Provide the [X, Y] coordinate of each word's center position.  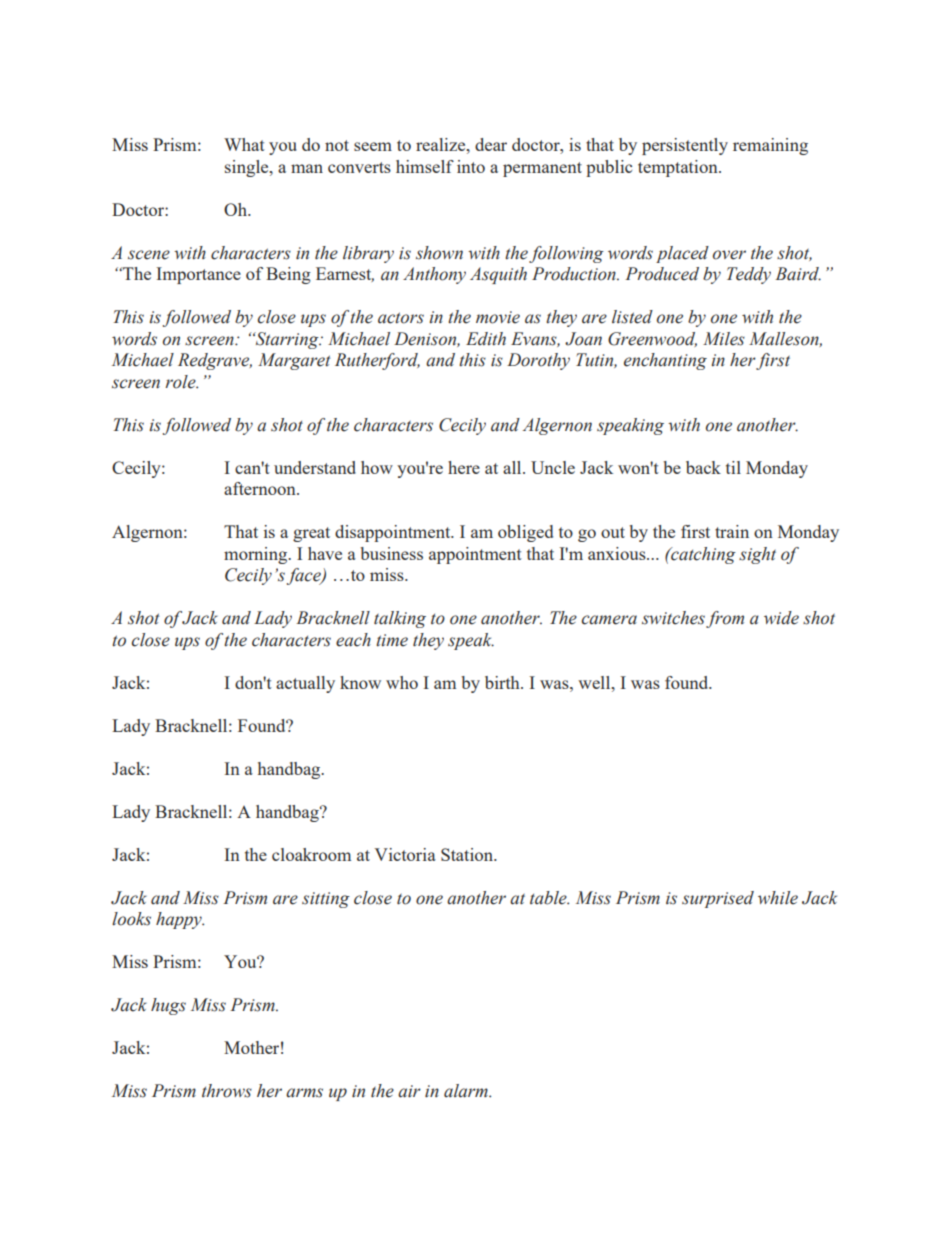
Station [468, 854]
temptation [679, 168]
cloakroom [311, 854]
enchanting [665, 361]
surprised [718, 899]
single [248, 168]
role [181, 382]
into [471, 166]
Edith [486, 339]
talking [400, 619]
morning [257, 555]
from [725, 619]
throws [227, 1091]
